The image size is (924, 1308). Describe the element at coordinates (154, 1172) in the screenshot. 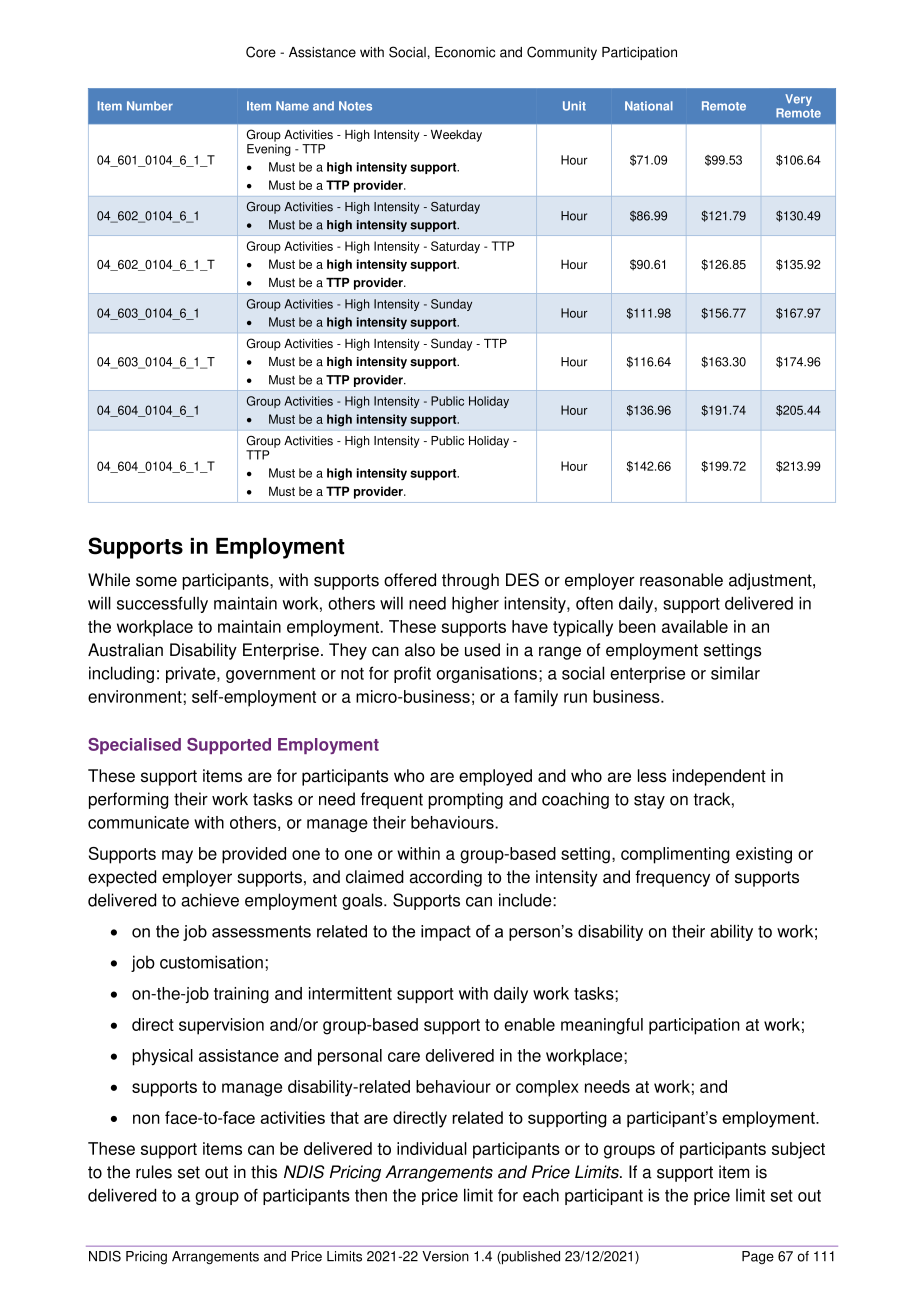

I see `rules` at that location.
